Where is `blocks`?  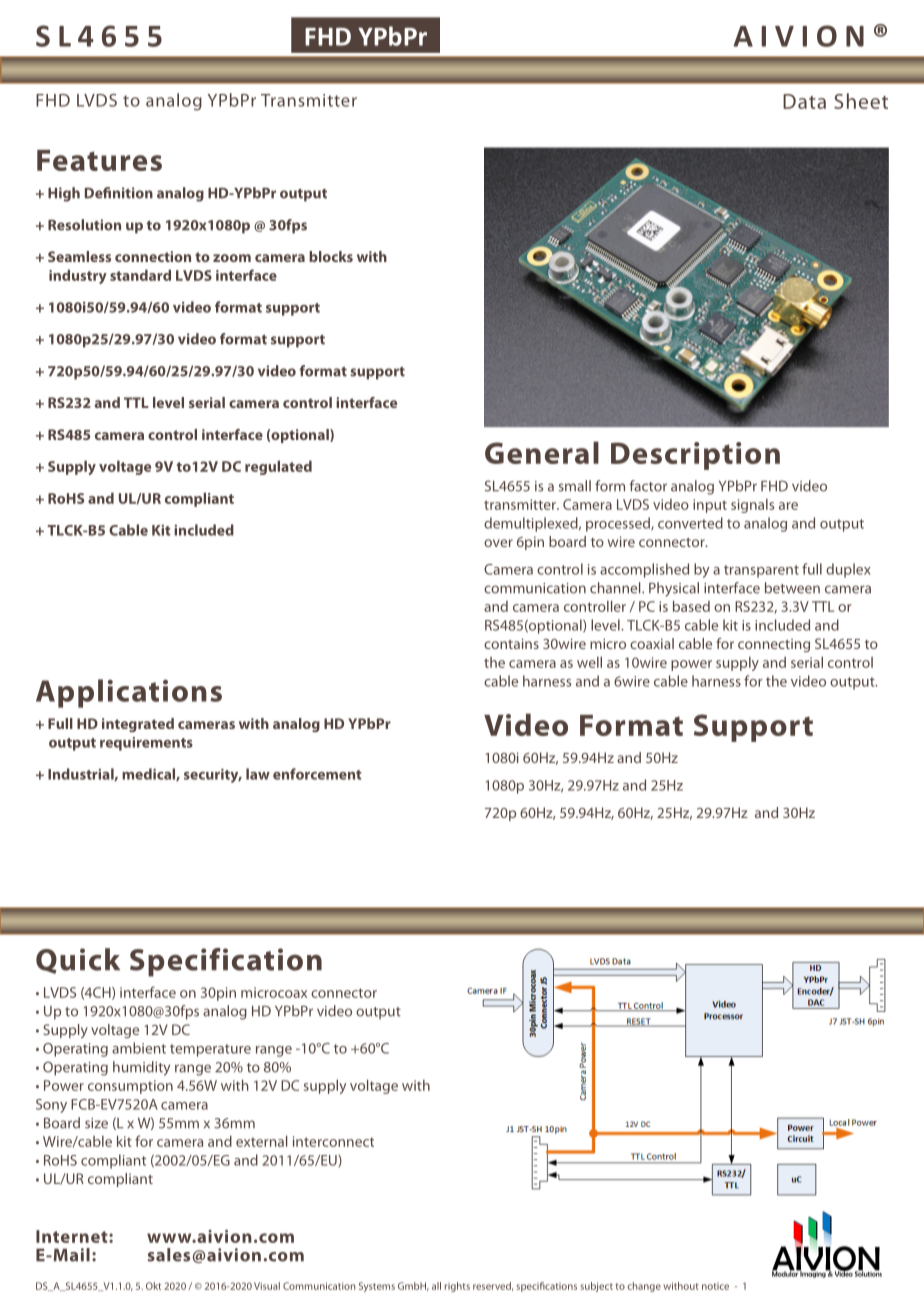 blocks is located at coordinates (331, 256).
